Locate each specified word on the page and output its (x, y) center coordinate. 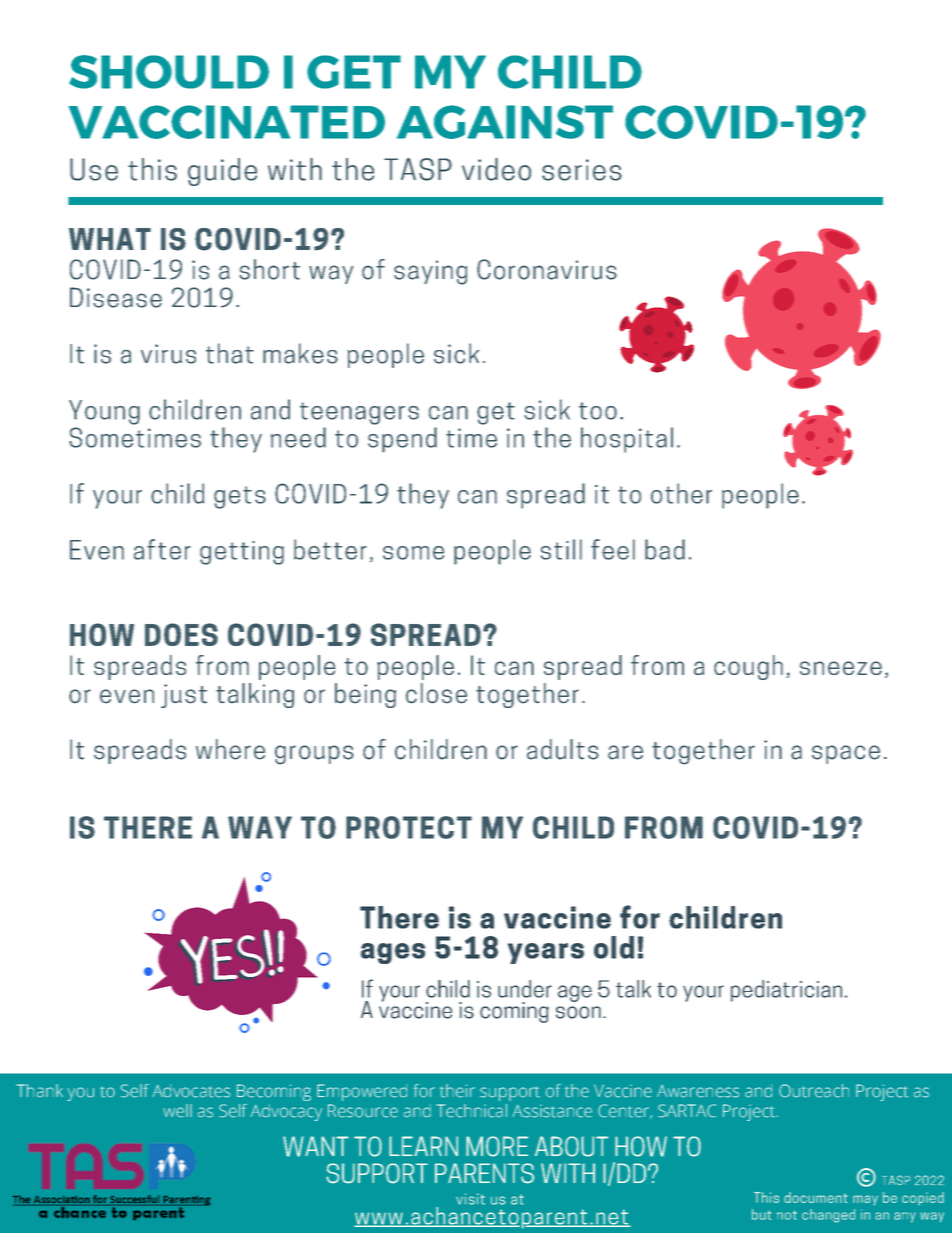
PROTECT (409, 827)
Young (104, 412)
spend (402, 440)
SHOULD (169, 72)
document (816, 1197)
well (177, 1111)
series (582, 170)
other (681, 493)
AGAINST (505, 122)
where (230, 749)
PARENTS (484, 1173)
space (846, 754)
